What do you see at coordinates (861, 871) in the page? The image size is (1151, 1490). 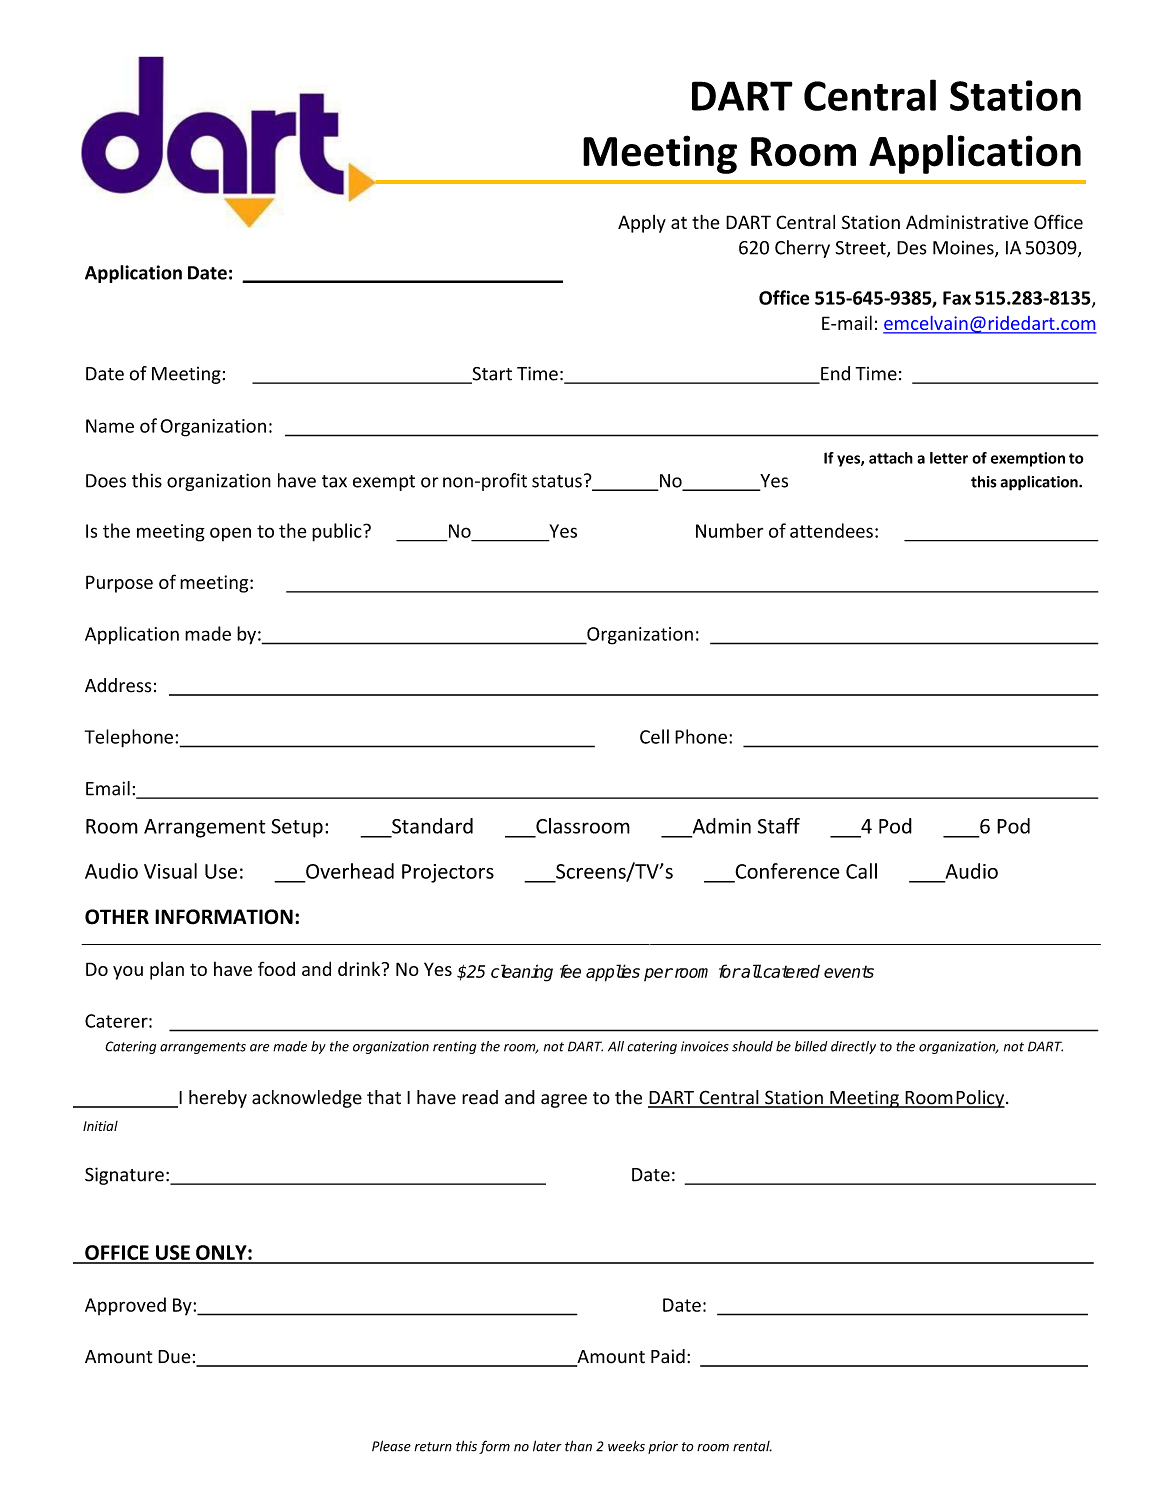 I see `Call` at bounding box center [861, 871].
